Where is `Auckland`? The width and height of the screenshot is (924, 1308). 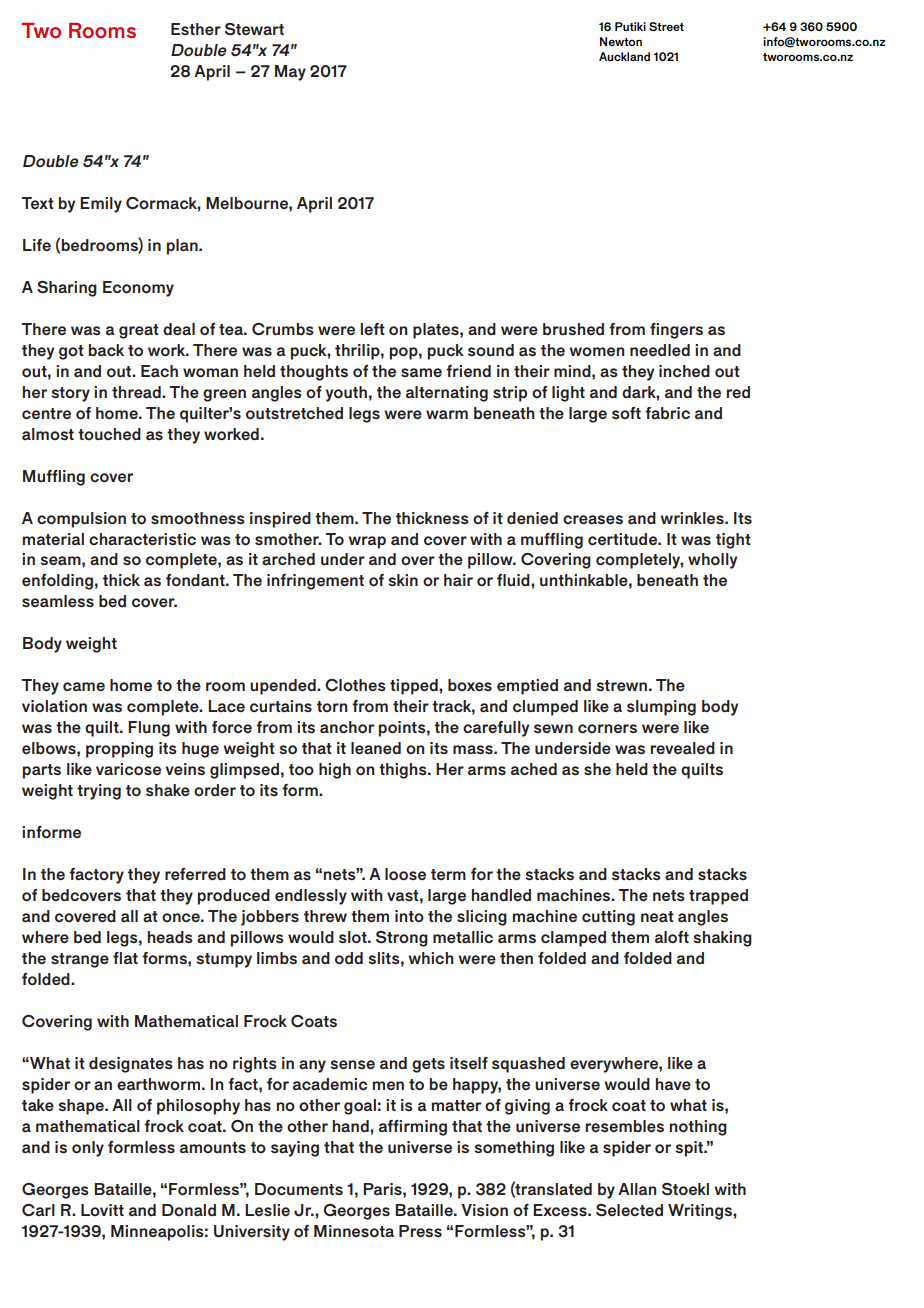
Auckland is located at coordinates (624, 56).
